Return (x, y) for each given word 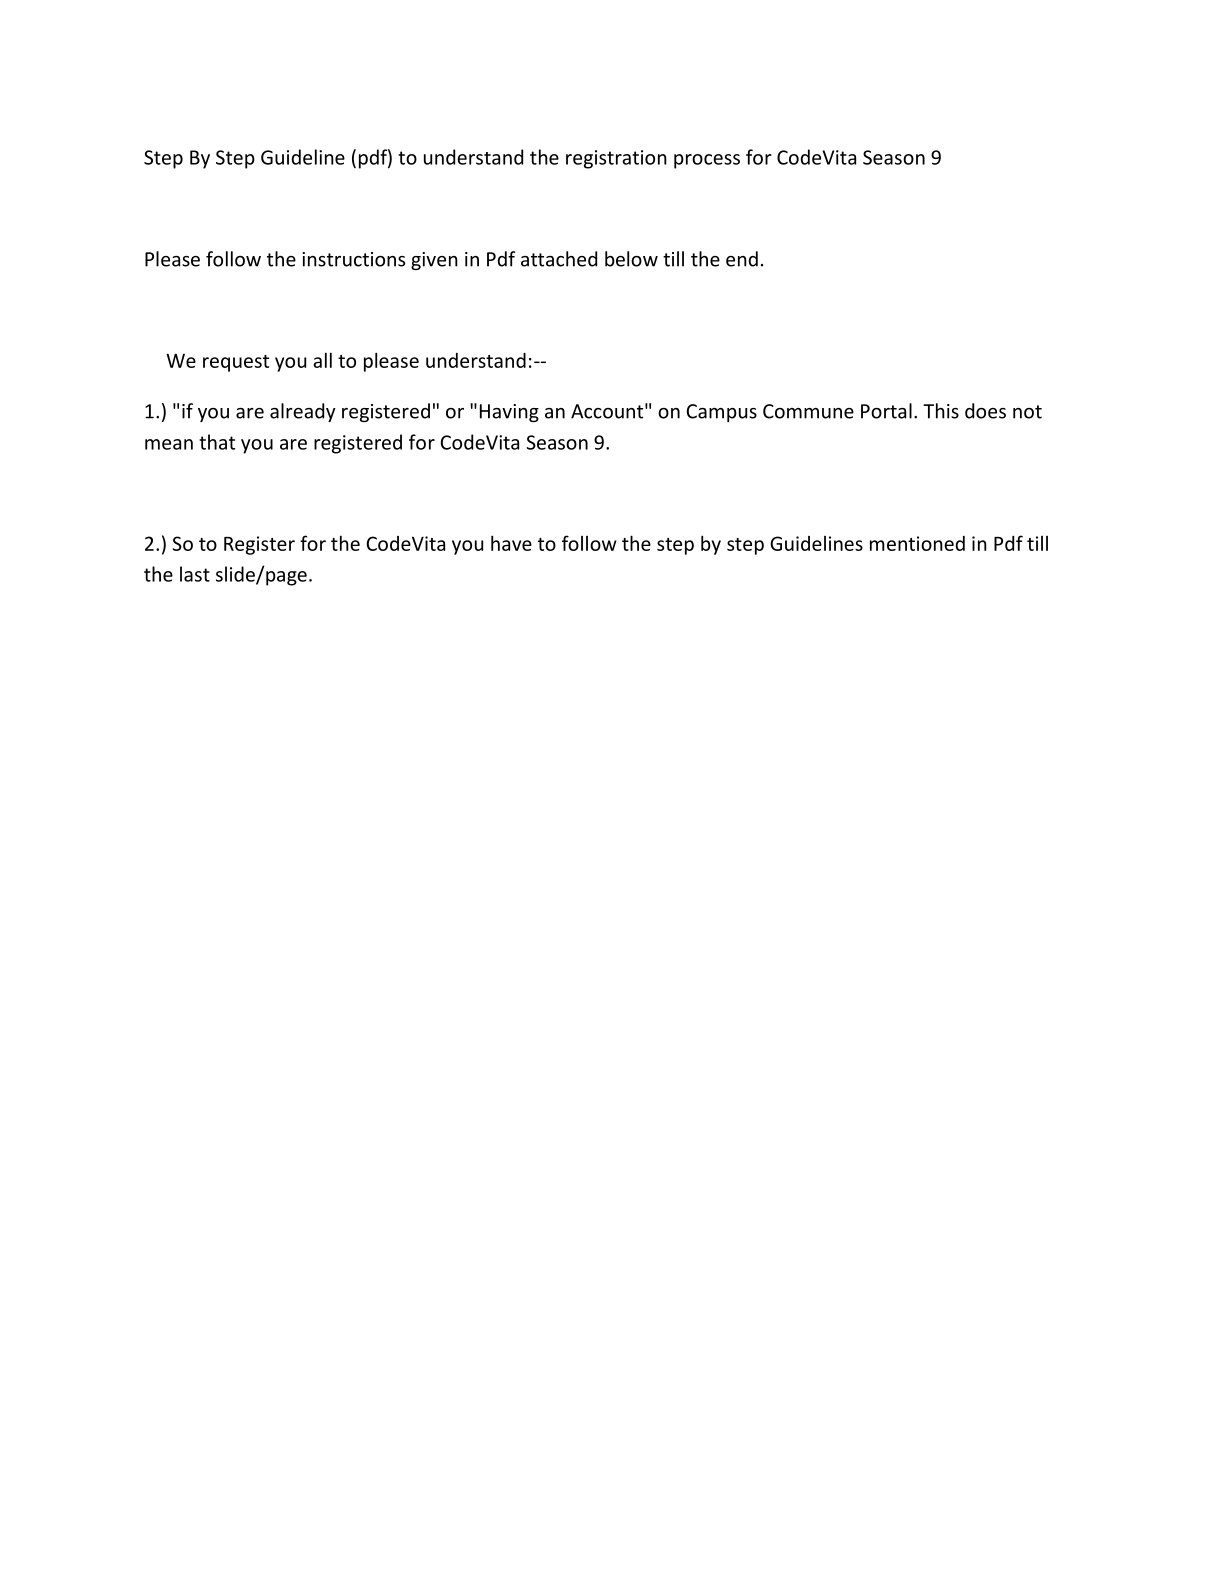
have (511, 543)
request (236, 363)
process (707, 161)
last (195, 574)
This (941, 411)
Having (509, 413)
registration (616, 159)
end (742, 259)
